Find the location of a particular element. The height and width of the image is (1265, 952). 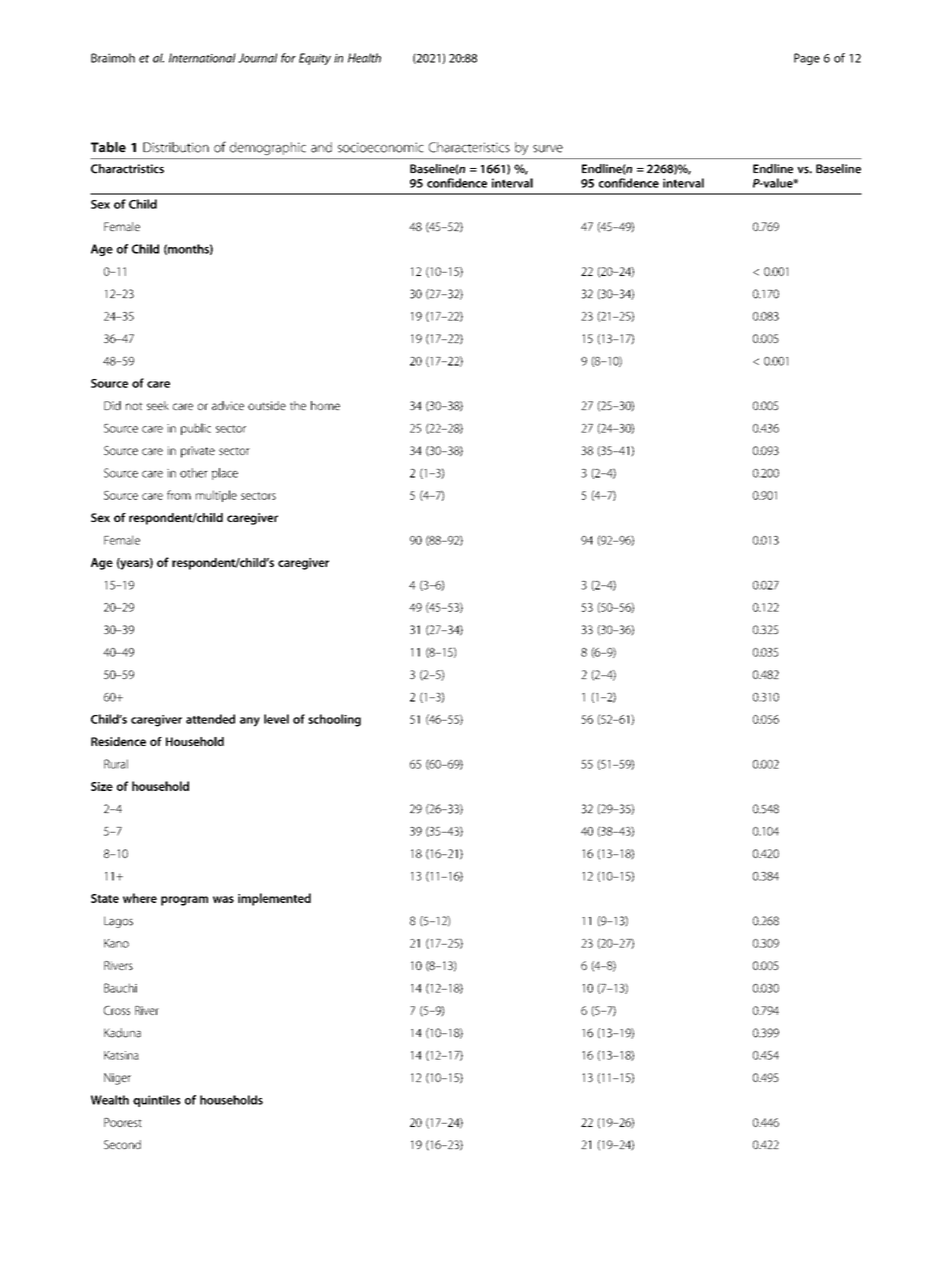

outside is located at coordinates (267, 405).
